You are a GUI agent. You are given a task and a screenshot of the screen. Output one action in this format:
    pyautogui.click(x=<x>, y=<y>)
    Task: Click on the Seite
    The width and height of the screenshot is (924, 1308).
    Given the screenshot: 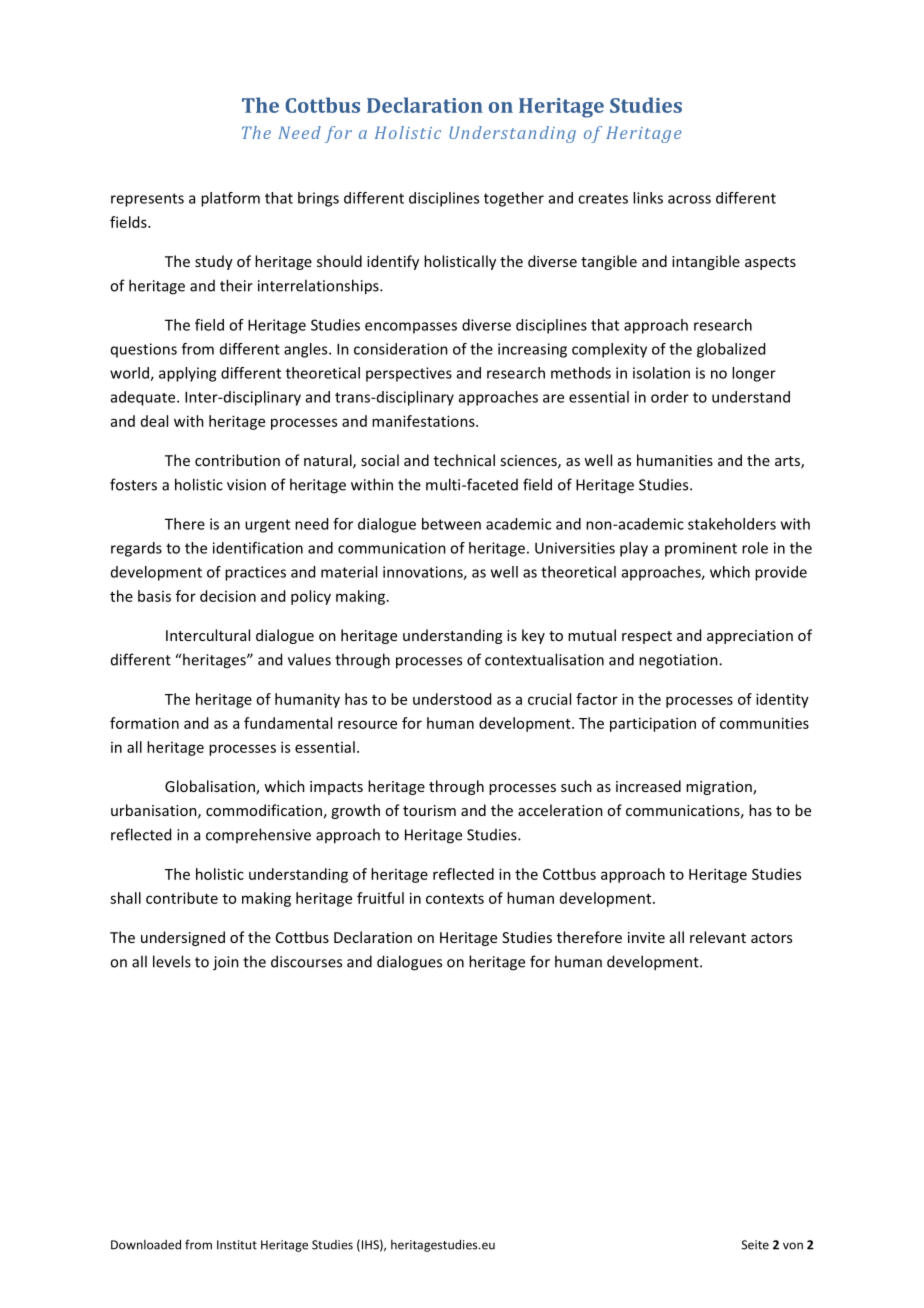 What is the action you would take?
    pyautogui.click(x=755, y=1245)
